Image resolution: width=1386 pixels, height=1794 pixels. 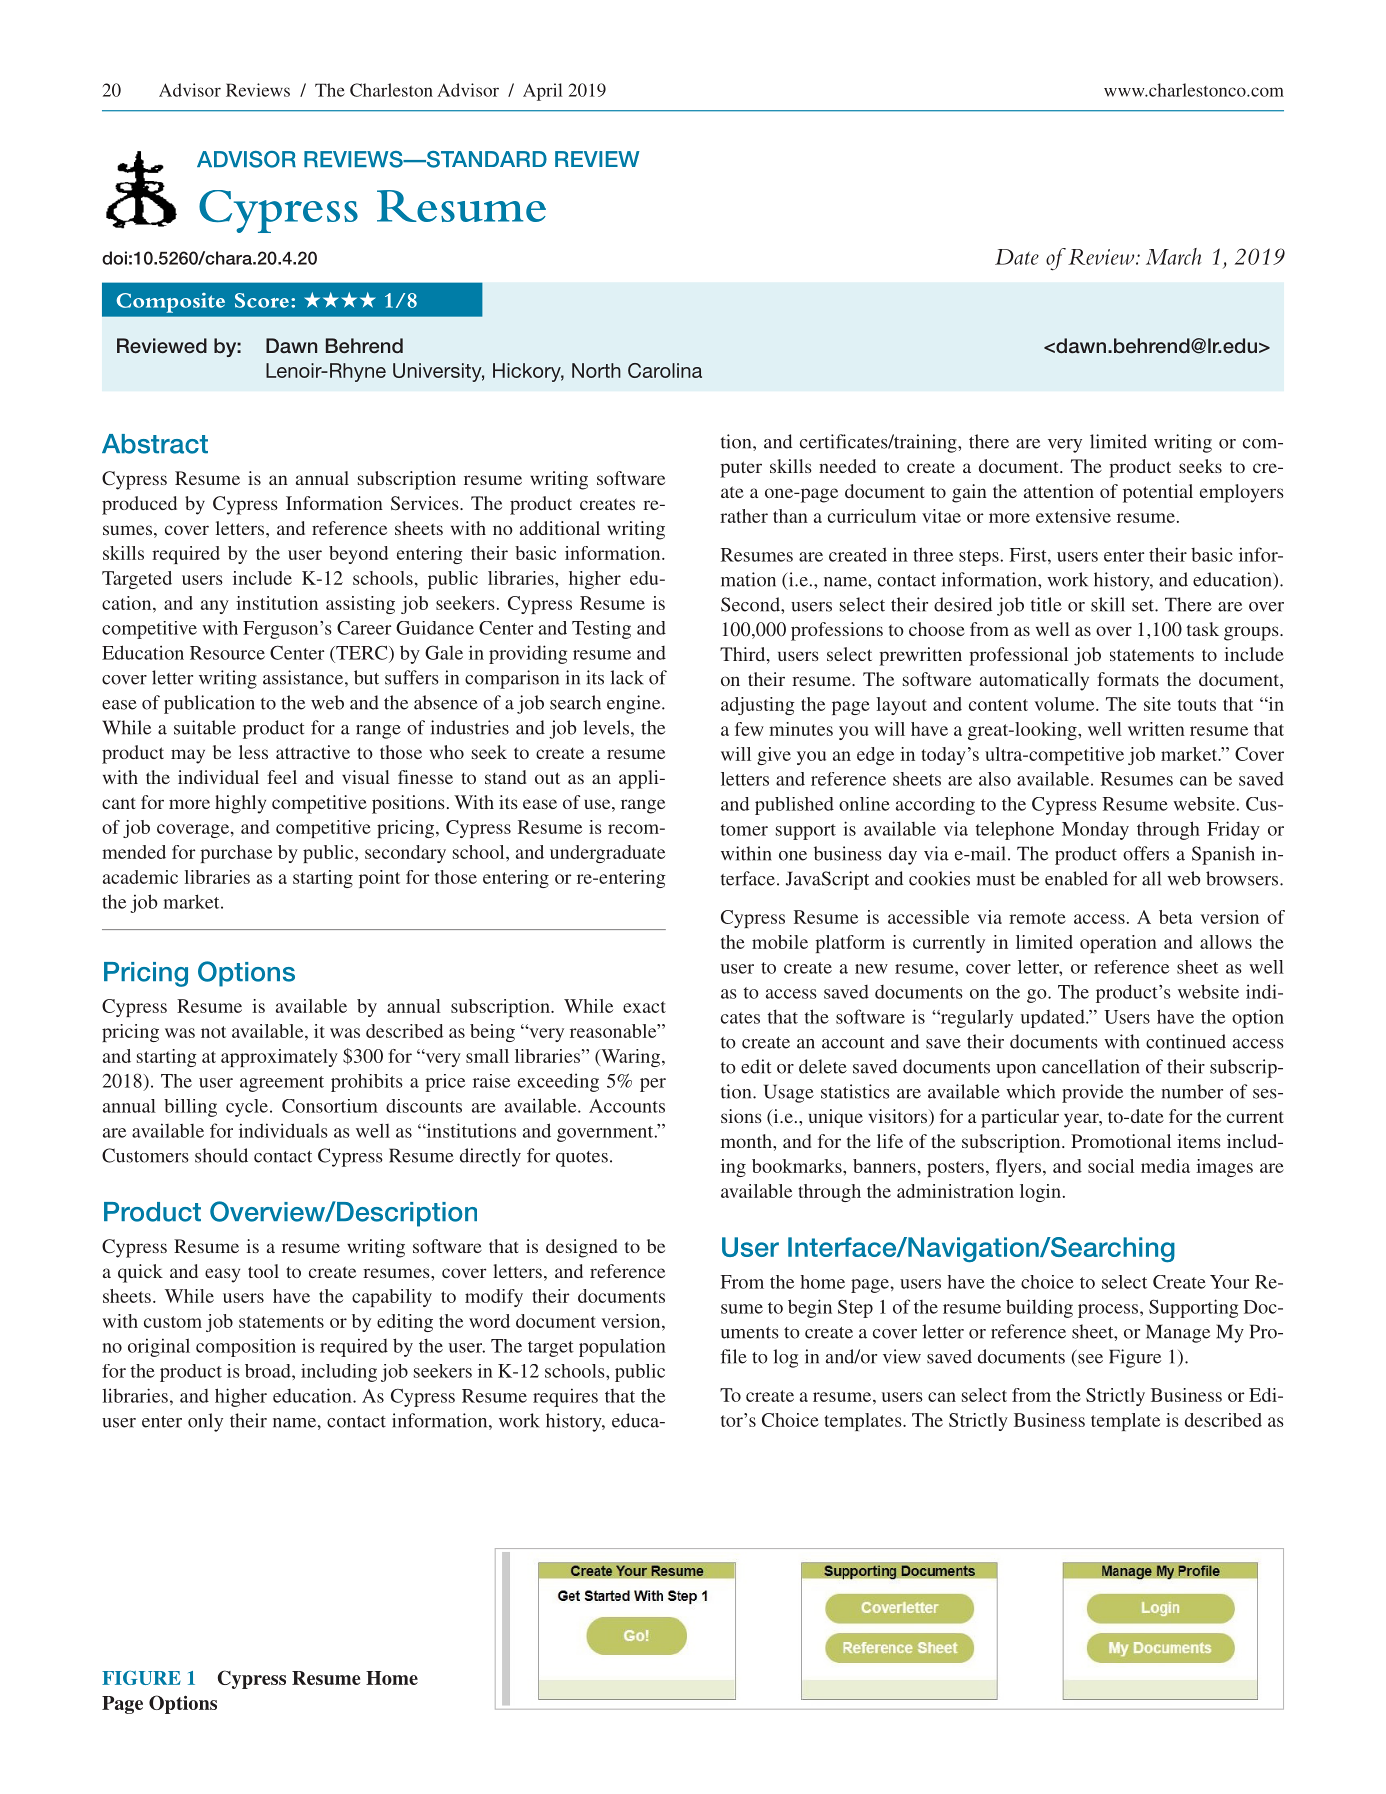 What do you see at coordinates (565, 1397) in the screenshot?
I see `requires` at bounding box center [565, 1397].
